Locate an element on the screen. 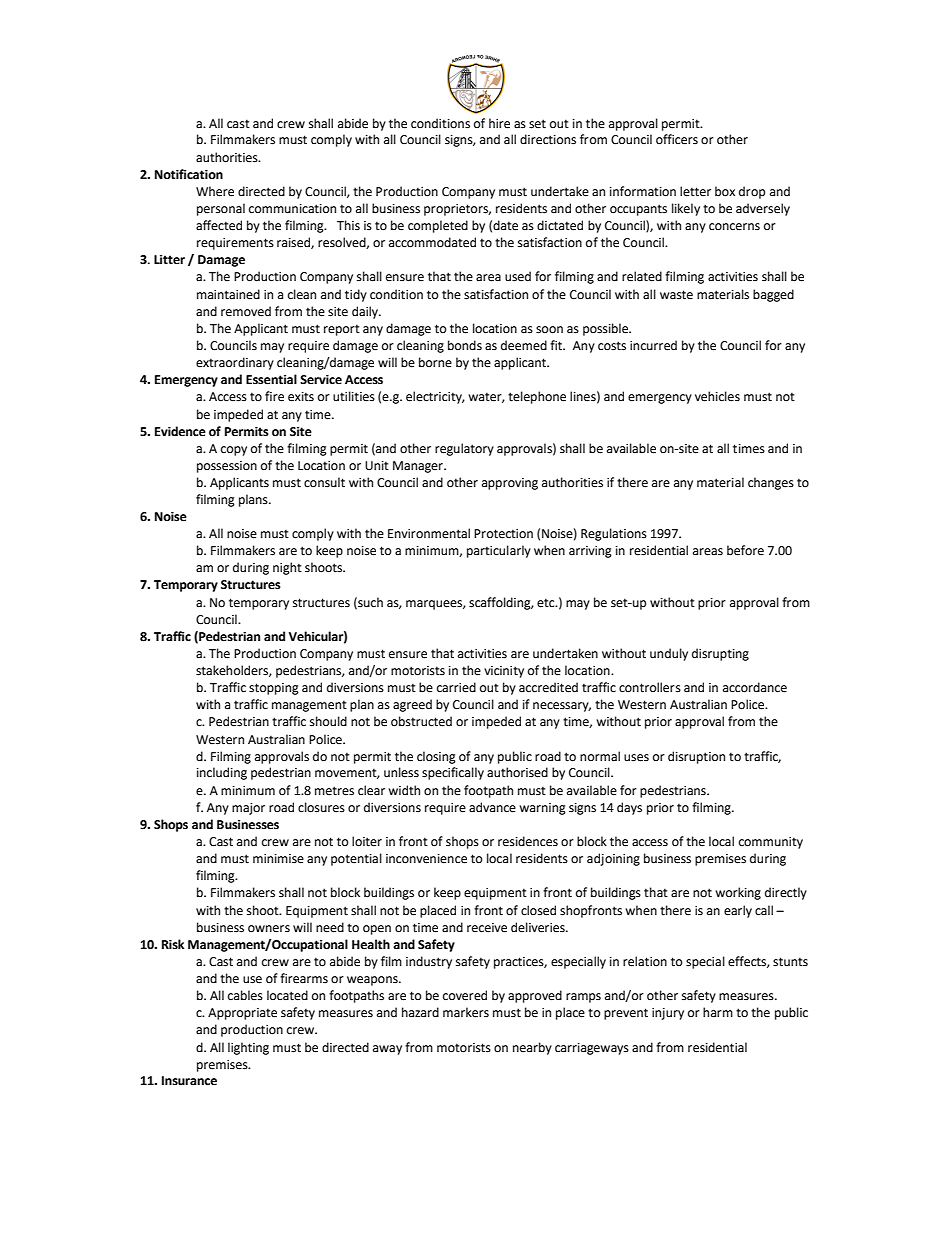  Where is located at coordinates (215, 191).
